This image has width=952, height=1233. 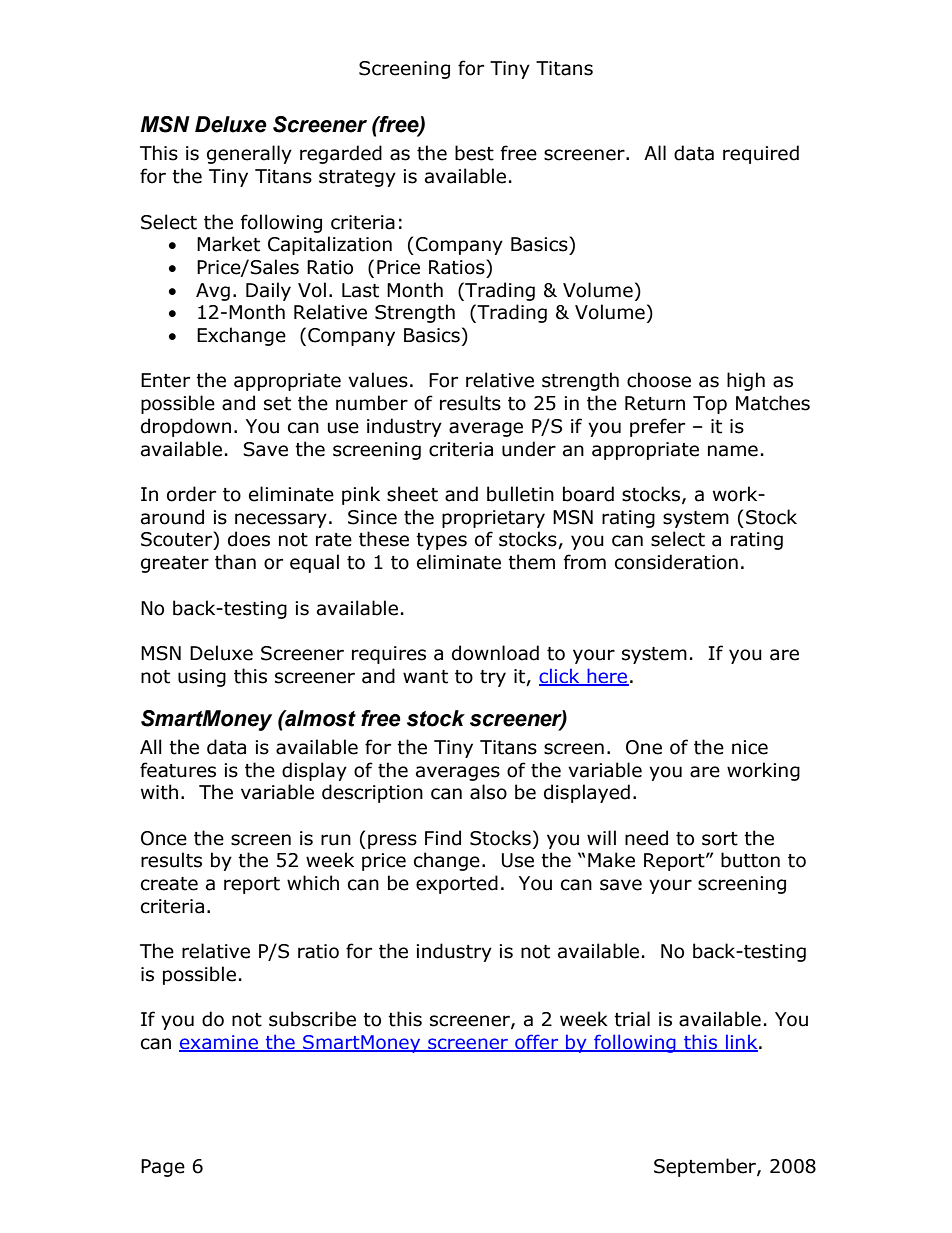 I want to click on order, so click(x=191, y=494).
